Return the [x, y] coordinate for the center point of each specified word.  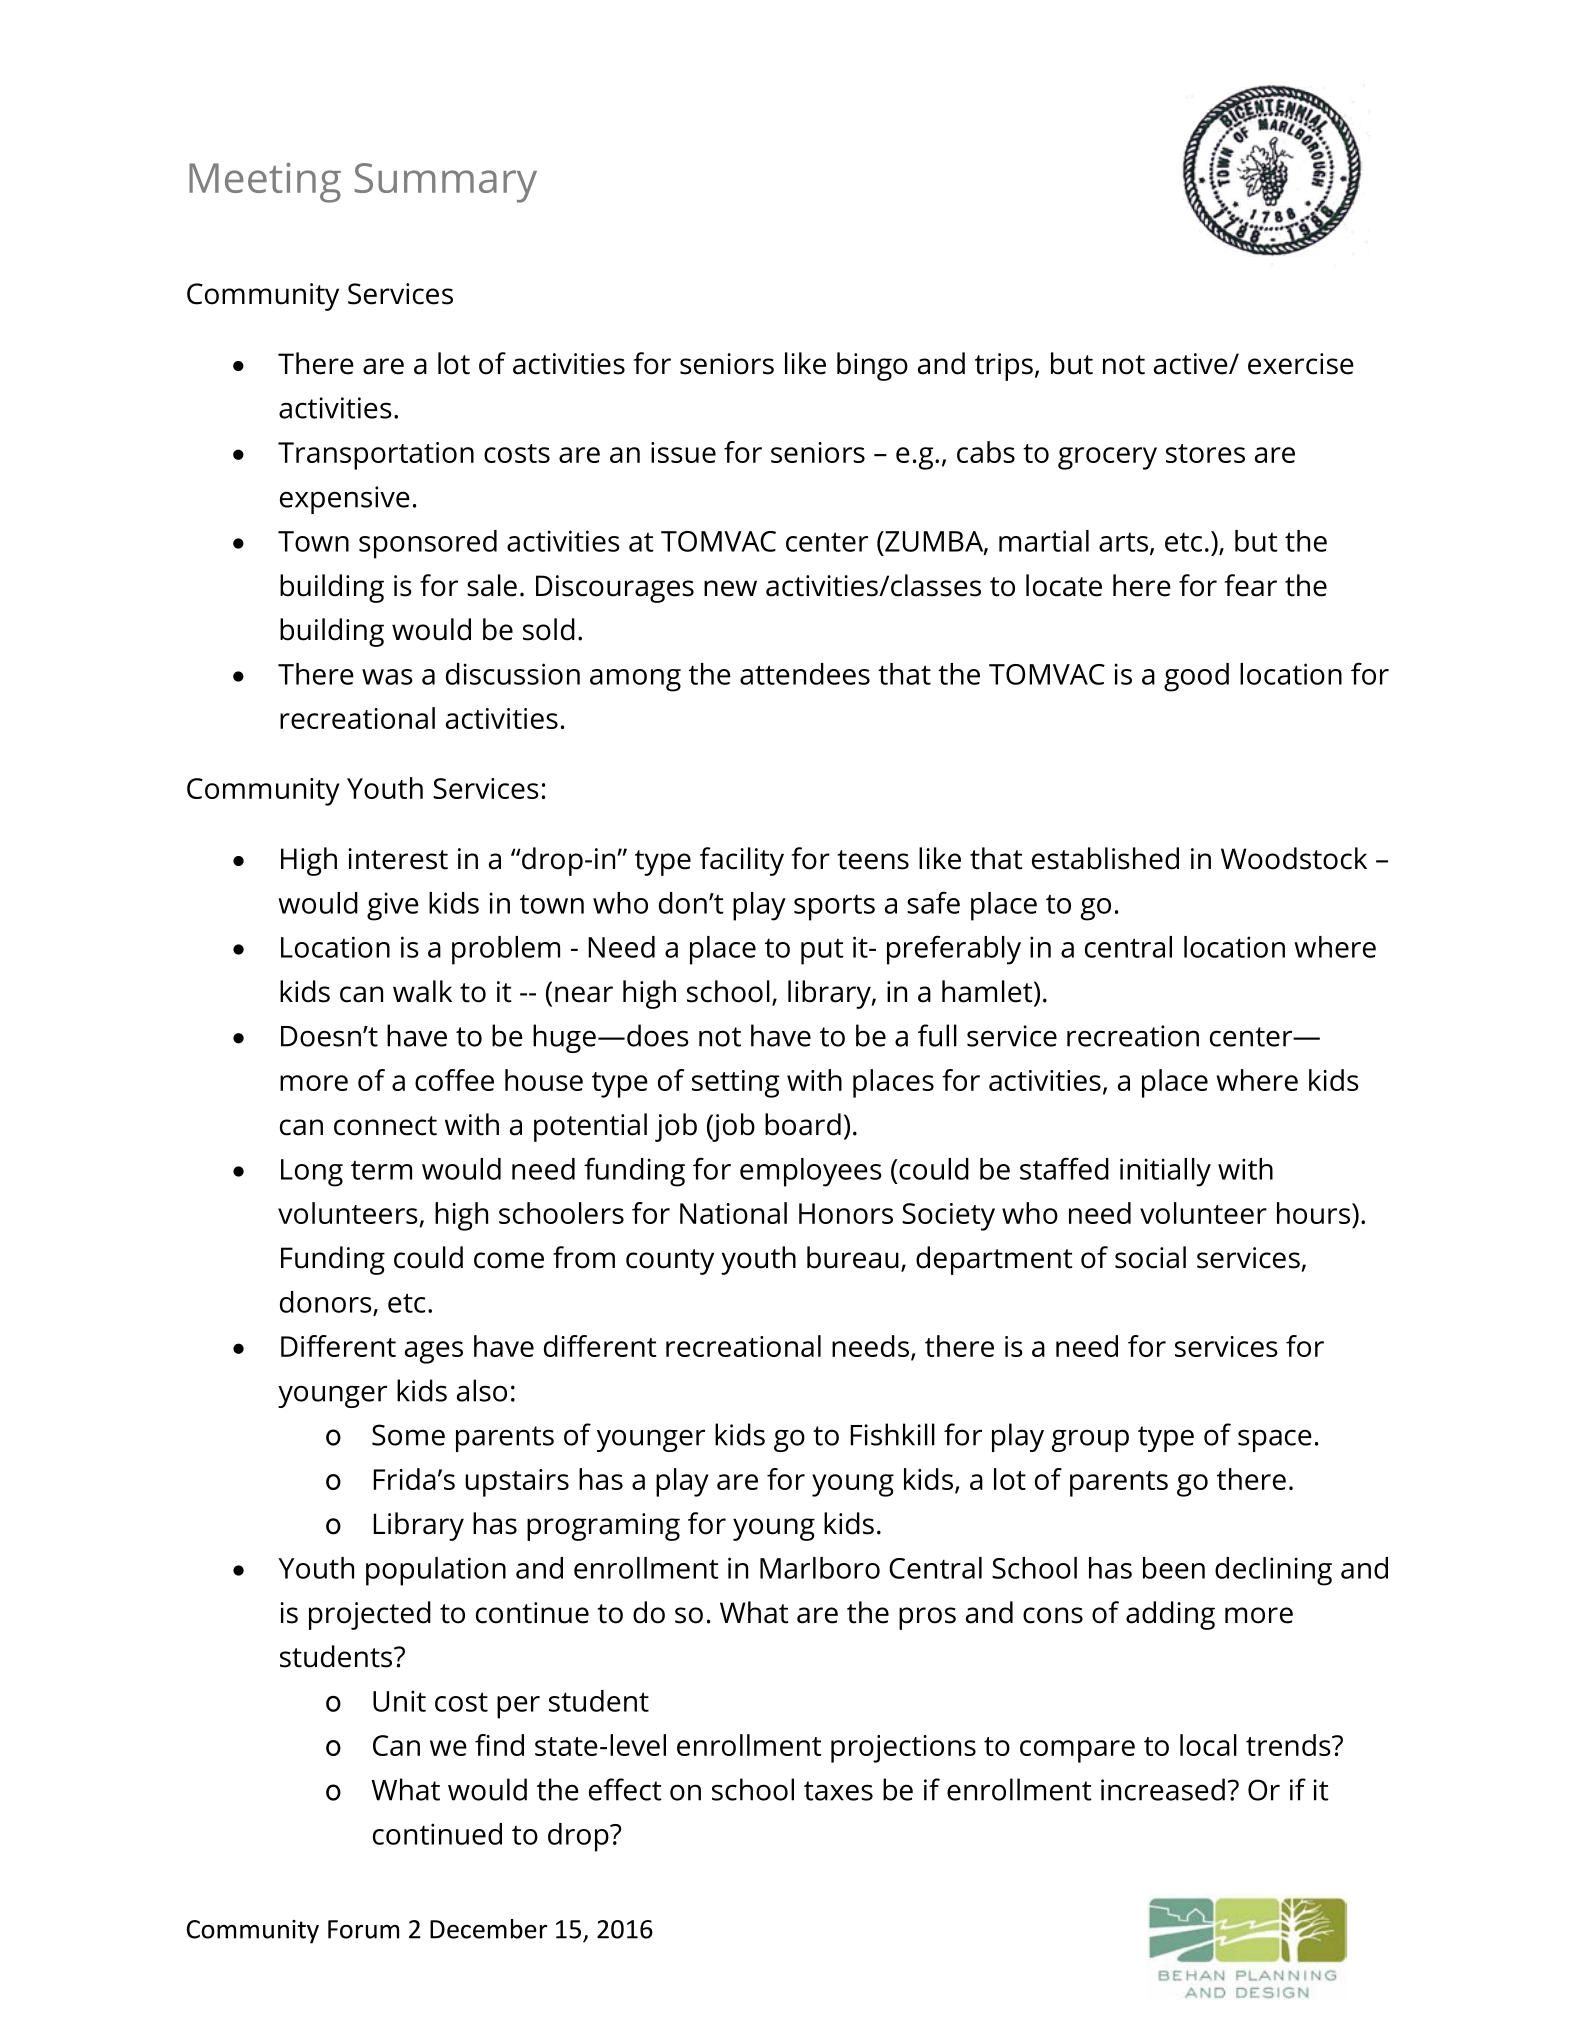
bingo [872, 366]
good [1196, 677]
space [1275, 1440]
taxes [838, 1791]
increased [1163, 1789]
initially [1165, 1172]
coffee [454, 1080]
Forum [363, 1929]
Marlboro [820, 1568]
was [387, 677]
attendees [805, 674]
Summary [446, 183]
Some [408, 1435]
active [1192, 364]
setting [735, 1084]
